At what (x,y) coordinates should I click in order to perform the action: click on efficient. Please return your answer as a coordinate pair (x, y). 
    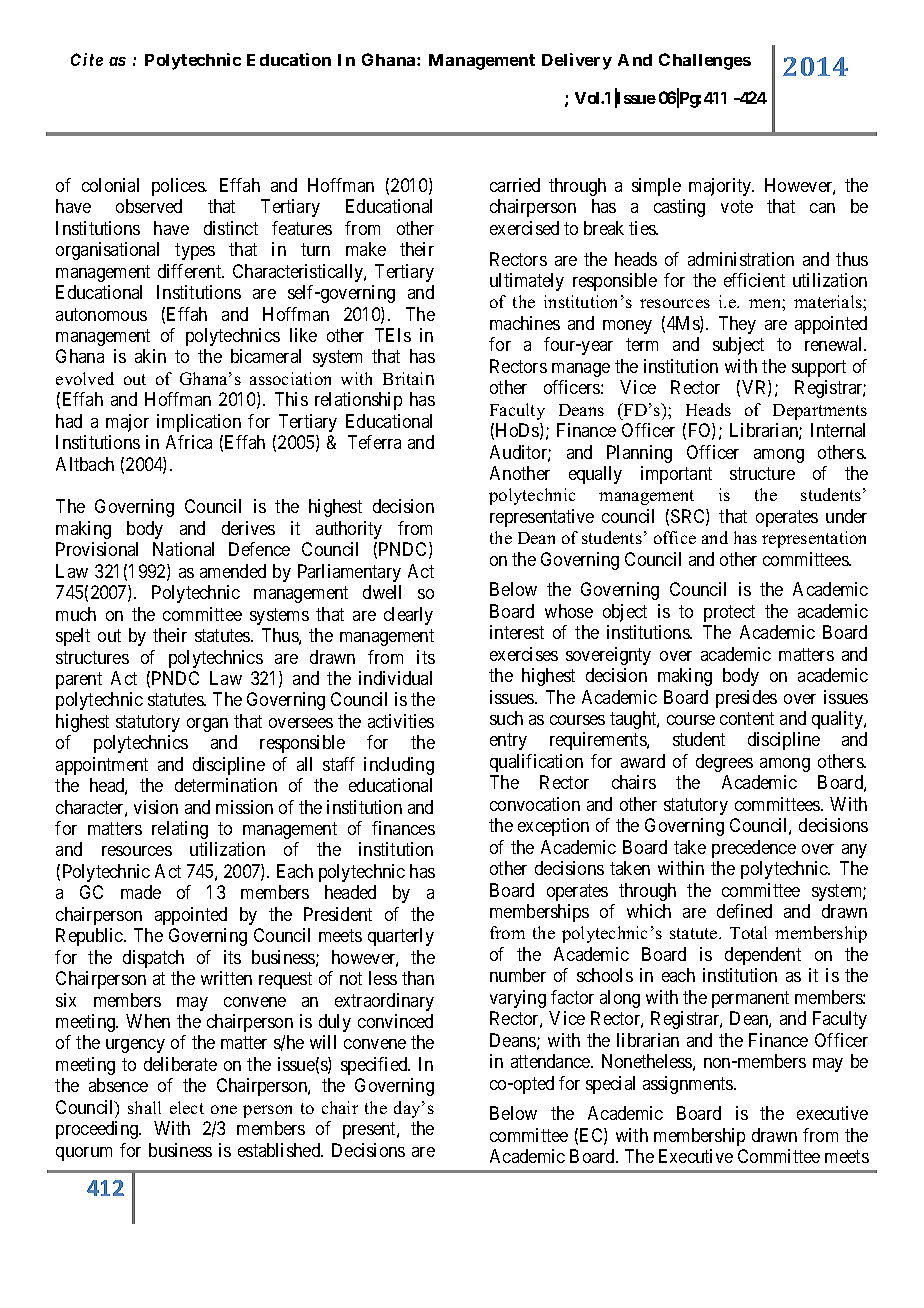
    Looking at the image, I should click on (754, 280).
